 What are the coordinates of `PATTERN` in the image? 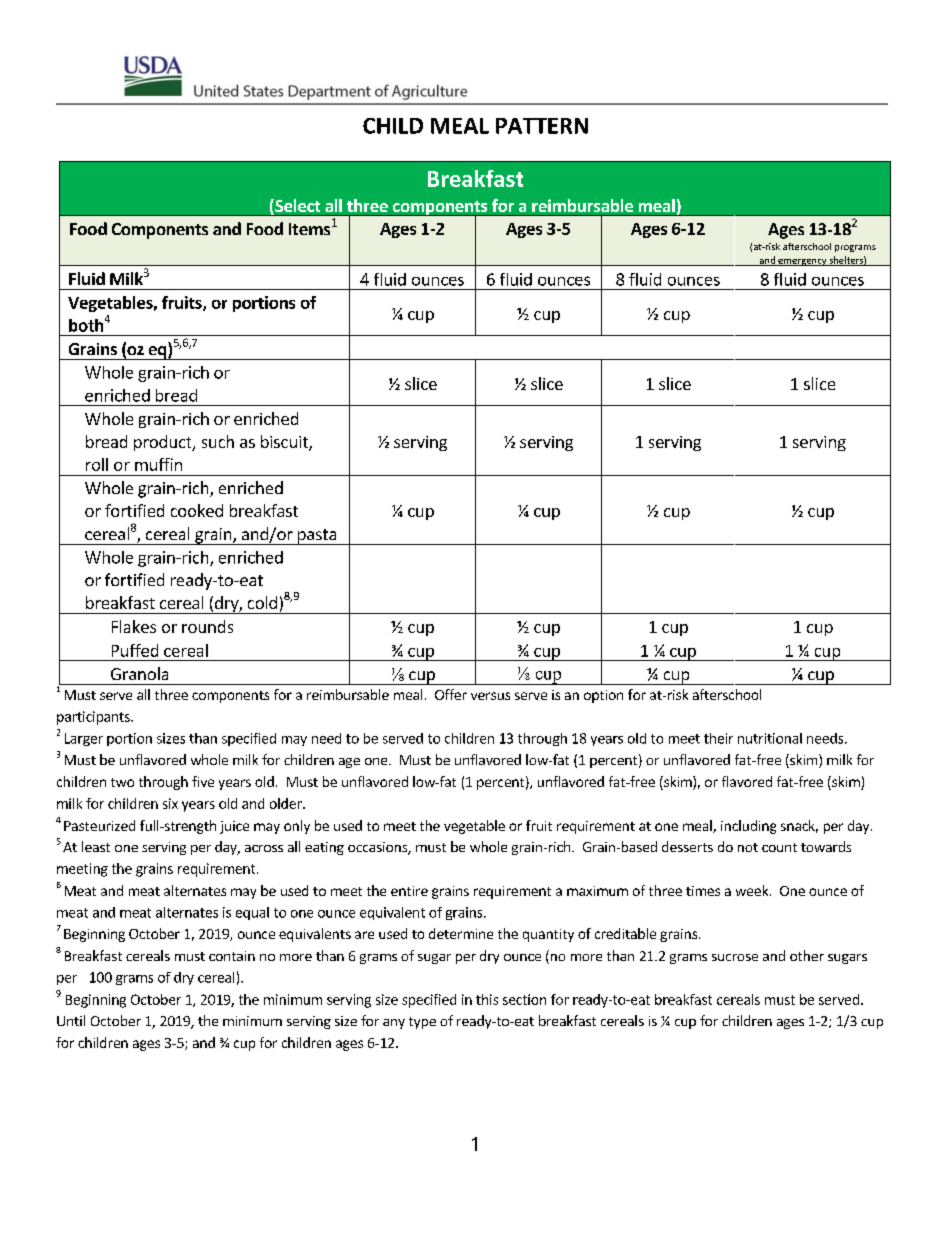 It's located at (542, 126).
